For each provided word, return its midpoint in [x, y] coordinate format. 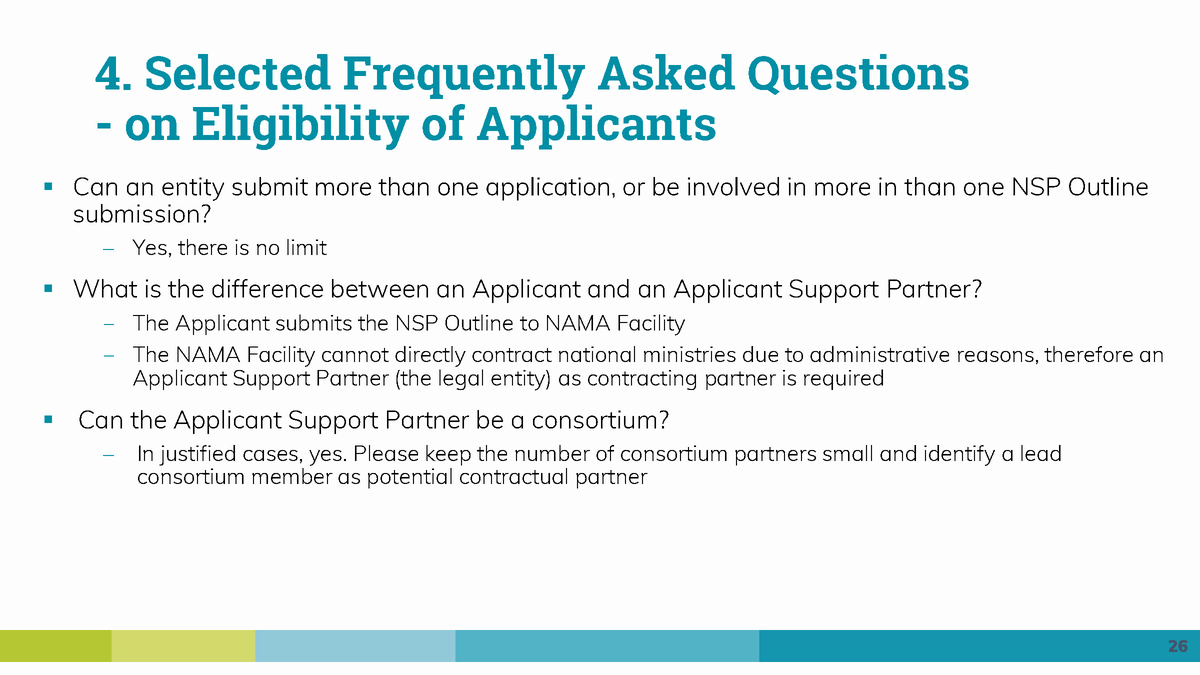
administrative [879, 354]
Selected [238, 72]
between [380, 288]
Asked [666, 72]
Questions [858, 74]
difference [267, 288]
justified [197, 455]
